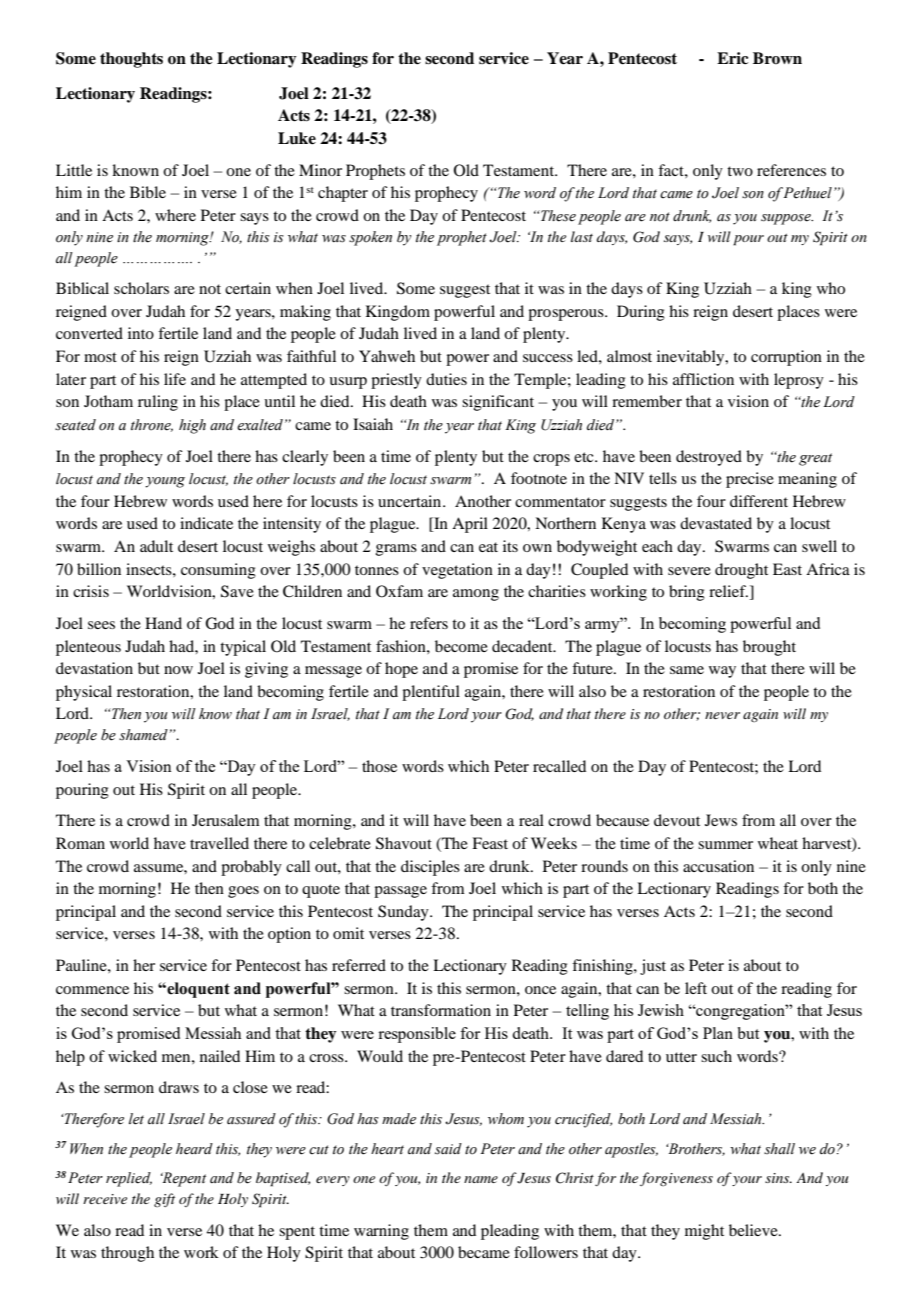 This screenshot has height=1307, width=924. Describe the element at coordinates (164, 1200) in the screenshot. I see `gift` at that location.
